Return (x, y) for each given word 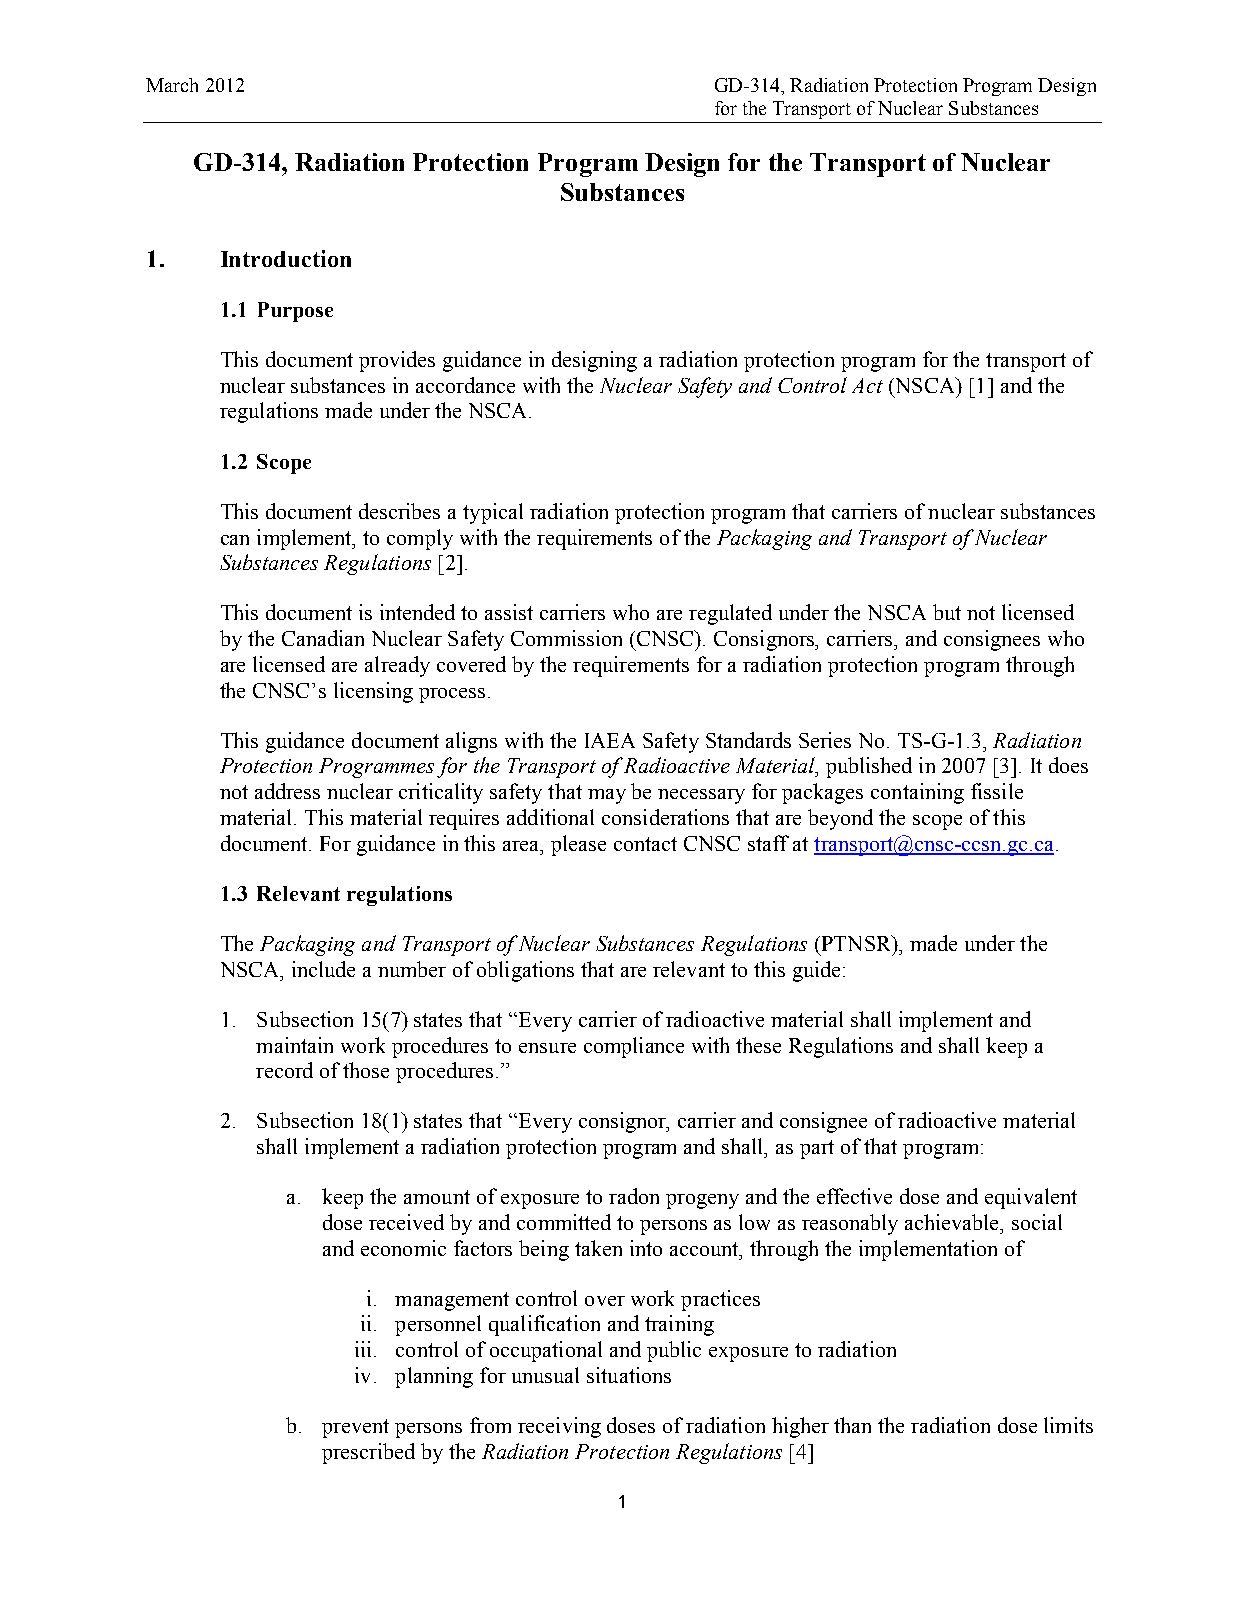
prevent (355, 1428)
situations (629, 1375)
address (287, 791)
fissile (997, 791)
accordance (465, 385)
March (172, 85)
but (947, 612)
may (607, 796)
